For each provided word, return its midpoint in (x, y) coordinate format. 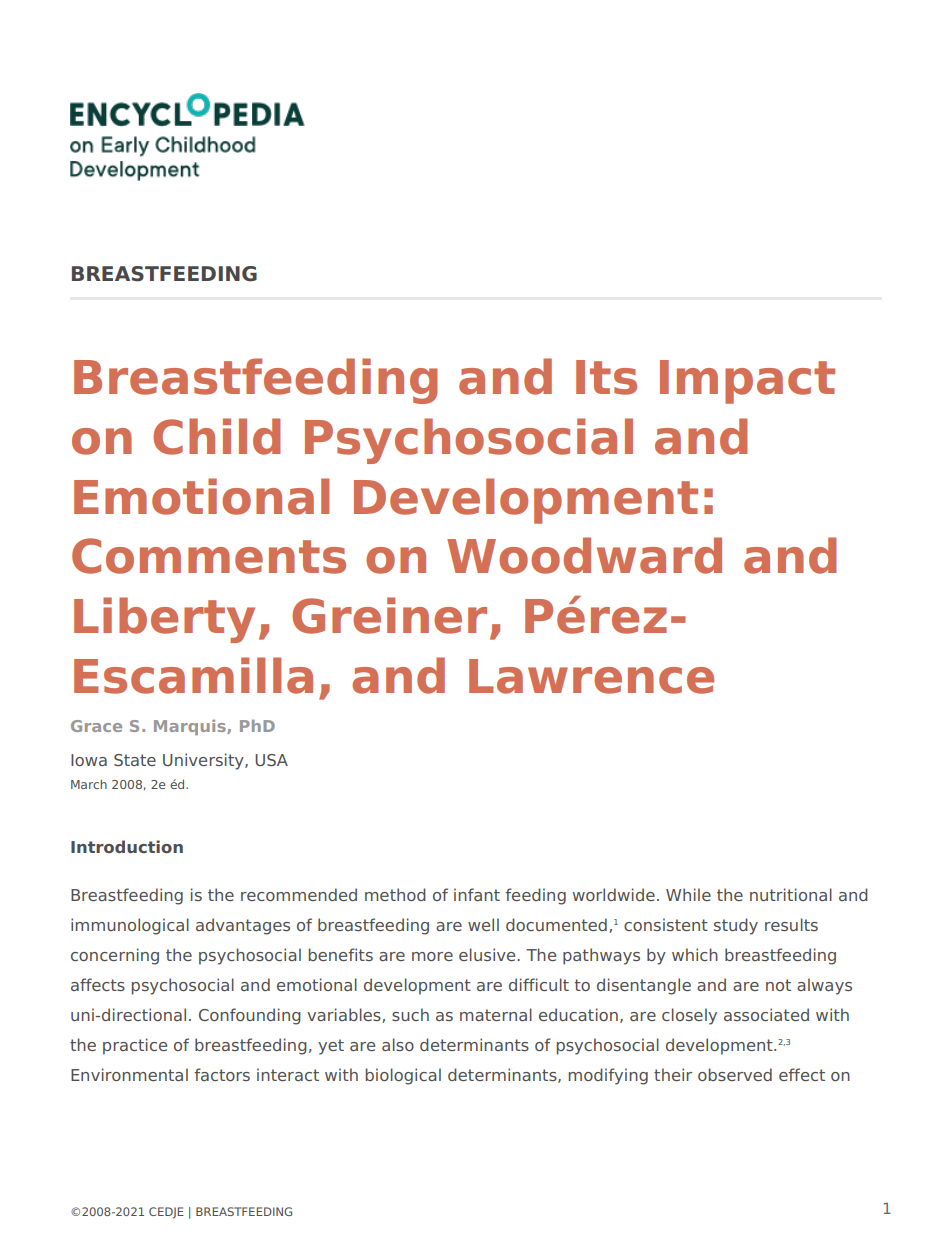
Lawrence (591, 676)
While (688, 894)
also (398, 1044)
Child (216, 436)
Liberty (164, 620)
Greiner (389, 615)
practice (135, 1046)
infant (477, 894)
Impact (747, 382)
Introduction (127, 846)
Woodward (584, 555)
